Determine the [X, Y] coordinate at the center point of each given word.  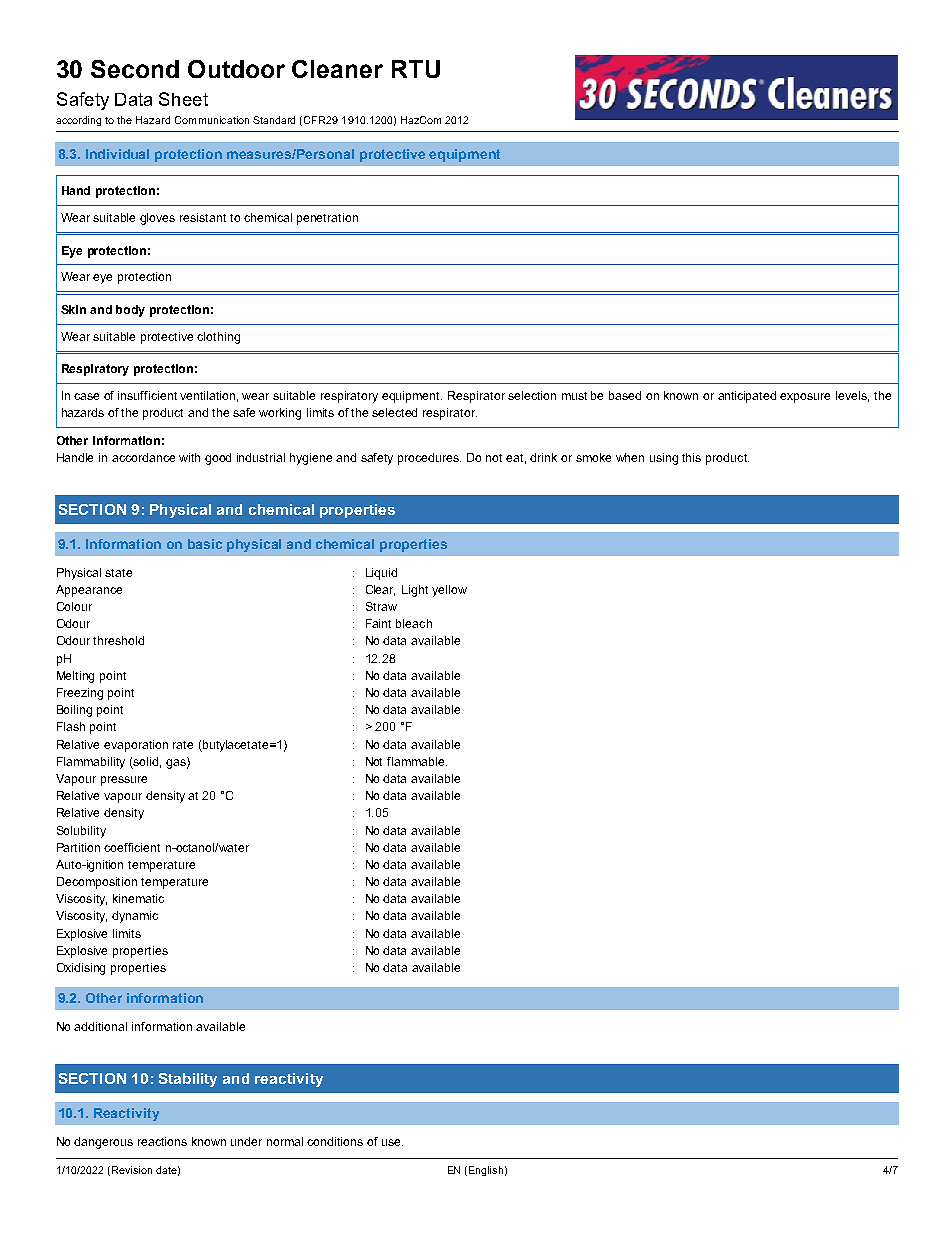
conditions [335, 1141]
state [118, 573]
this [691, 457]
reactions [162, 1141]
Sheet [183, 99]
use [392, 1142]
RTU [416, 69]
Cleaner [337, 69]
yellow [449, 591]
